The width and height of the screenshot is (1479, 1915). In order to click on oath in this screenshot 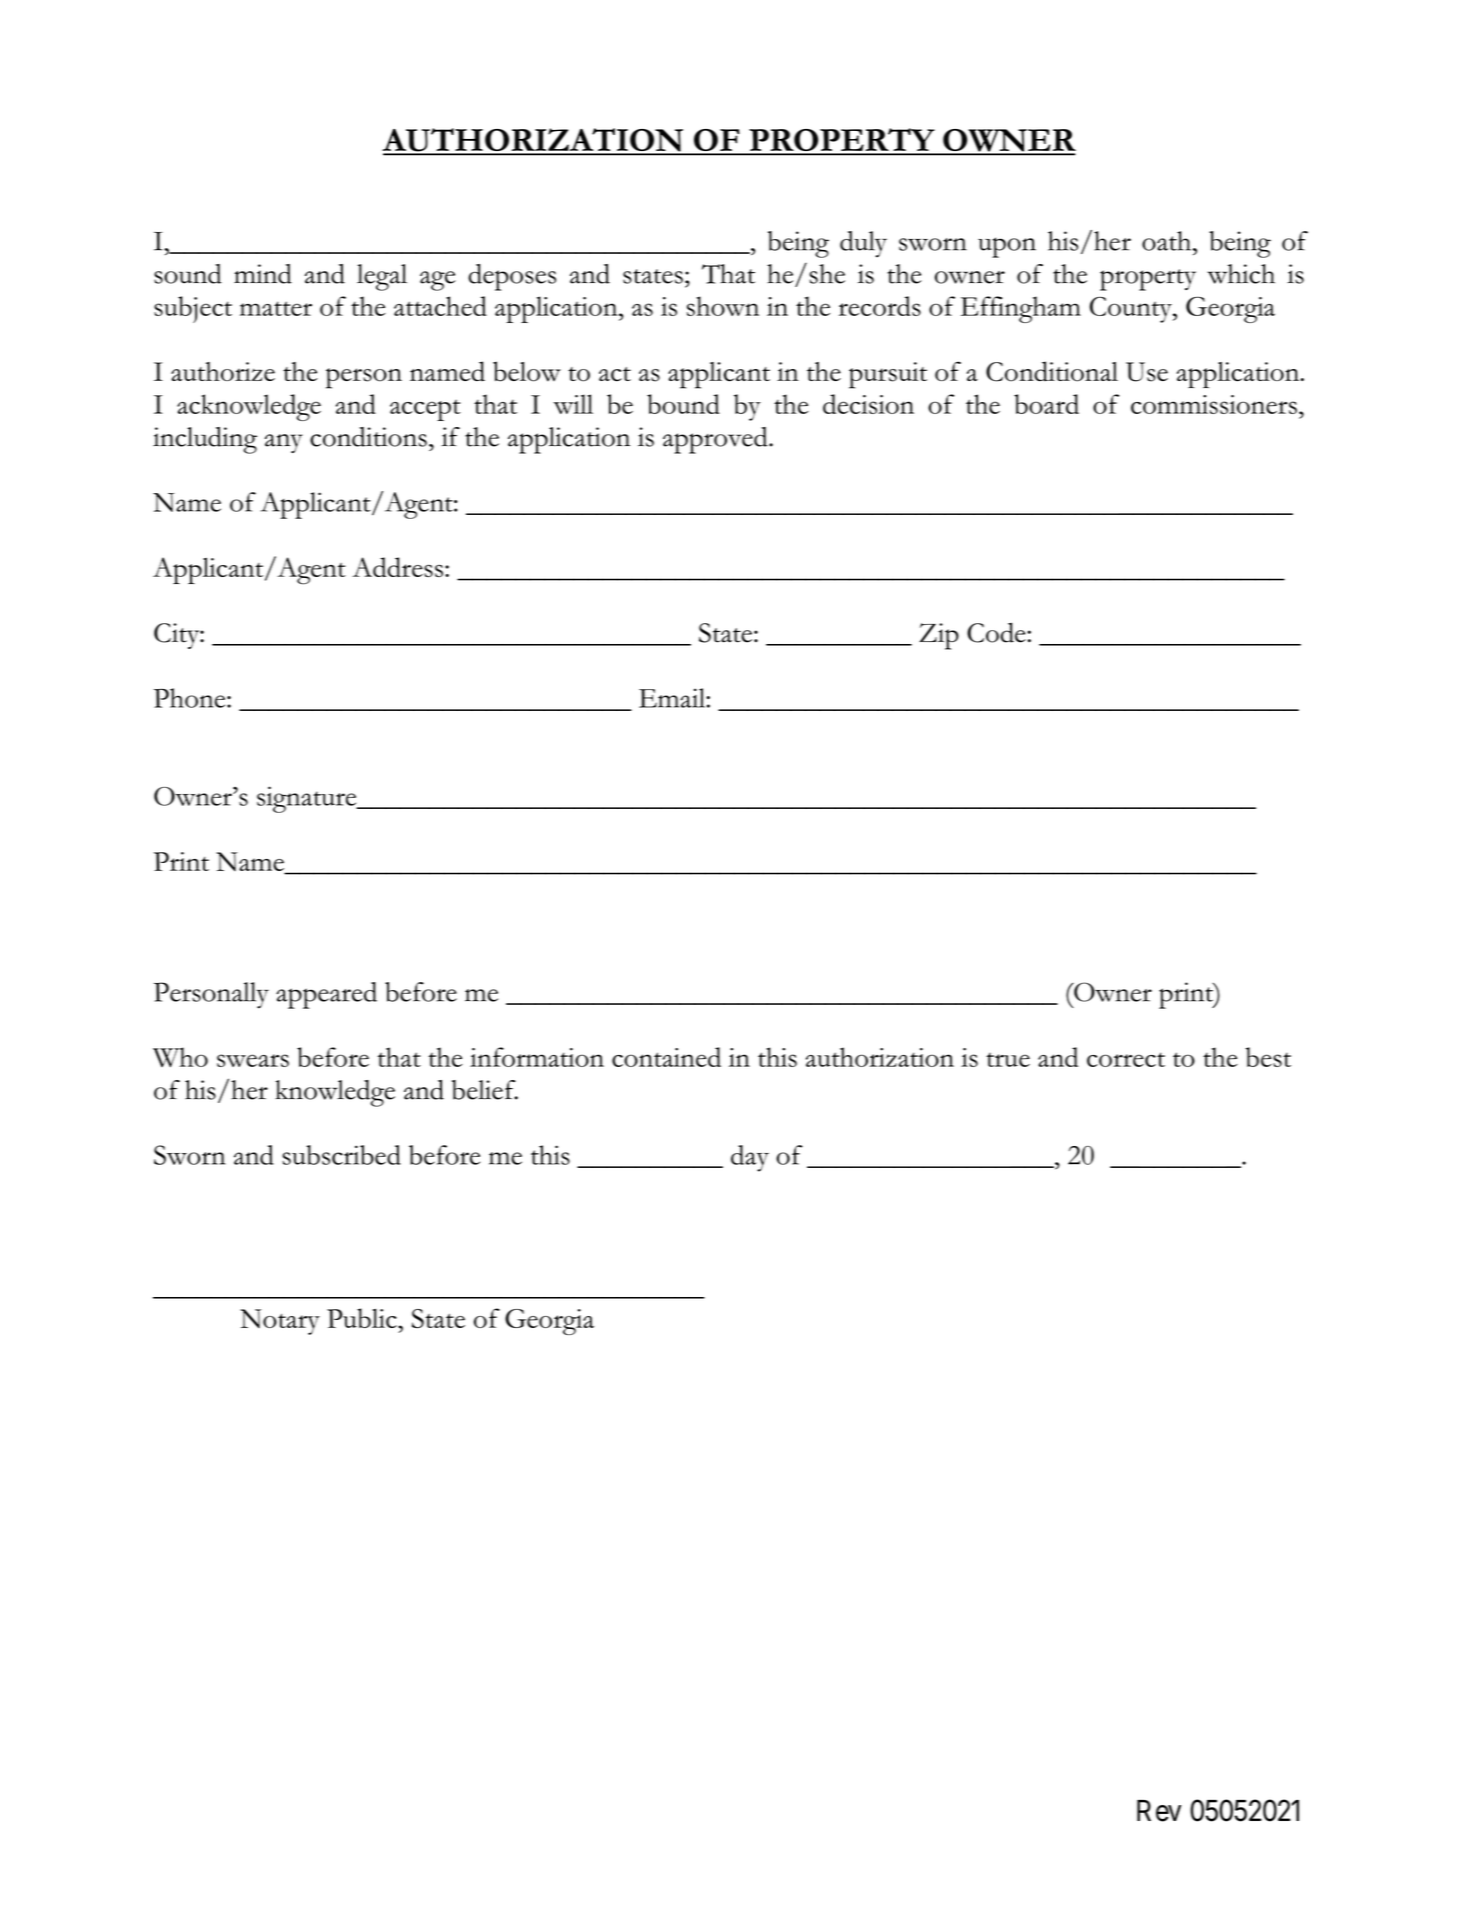, I will do `click(1168, 241)`.
